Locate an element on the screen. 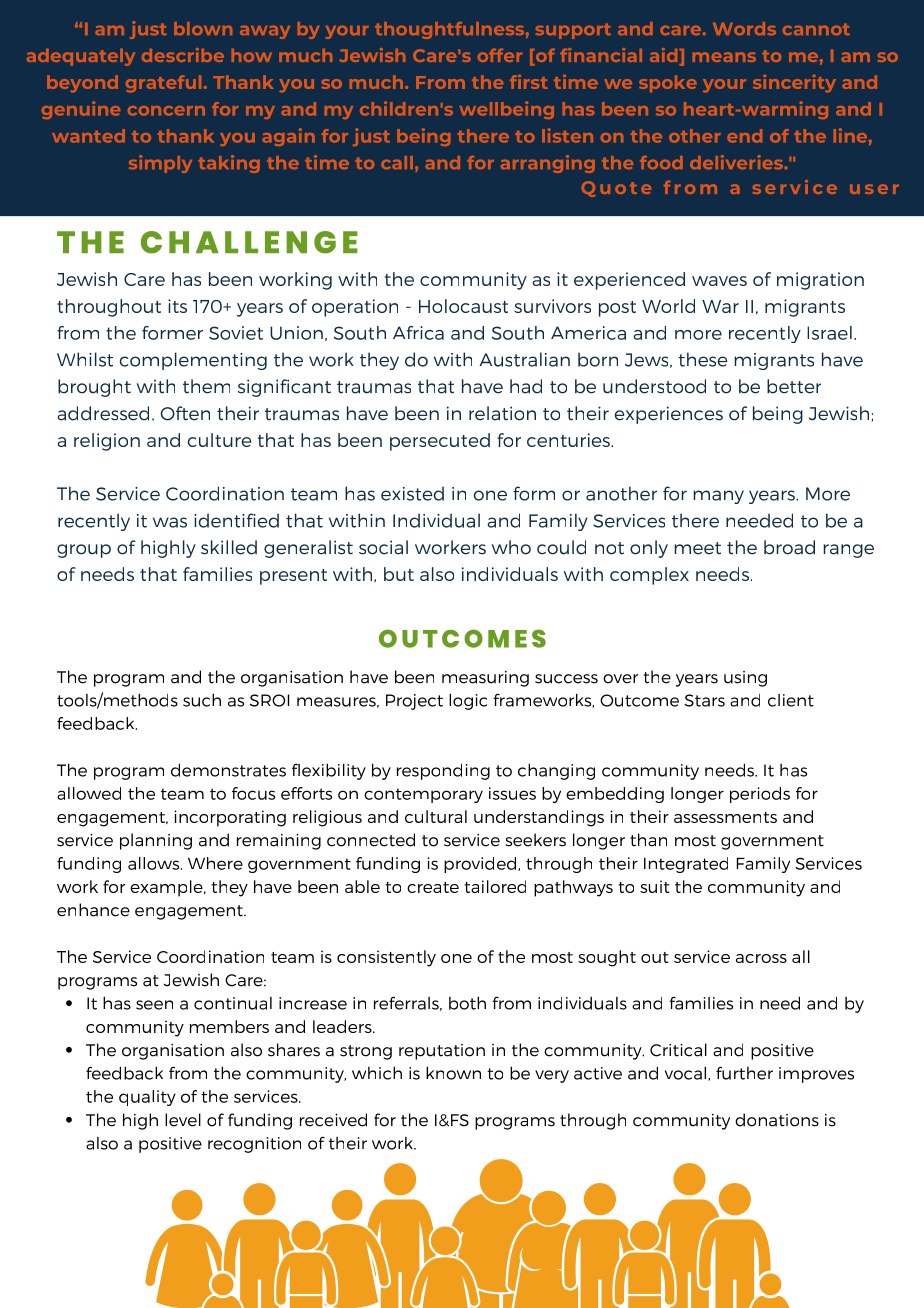 Image resolution: width=924 pixels, height=1308 pixels. provided is located at coordinates (481, 865).
